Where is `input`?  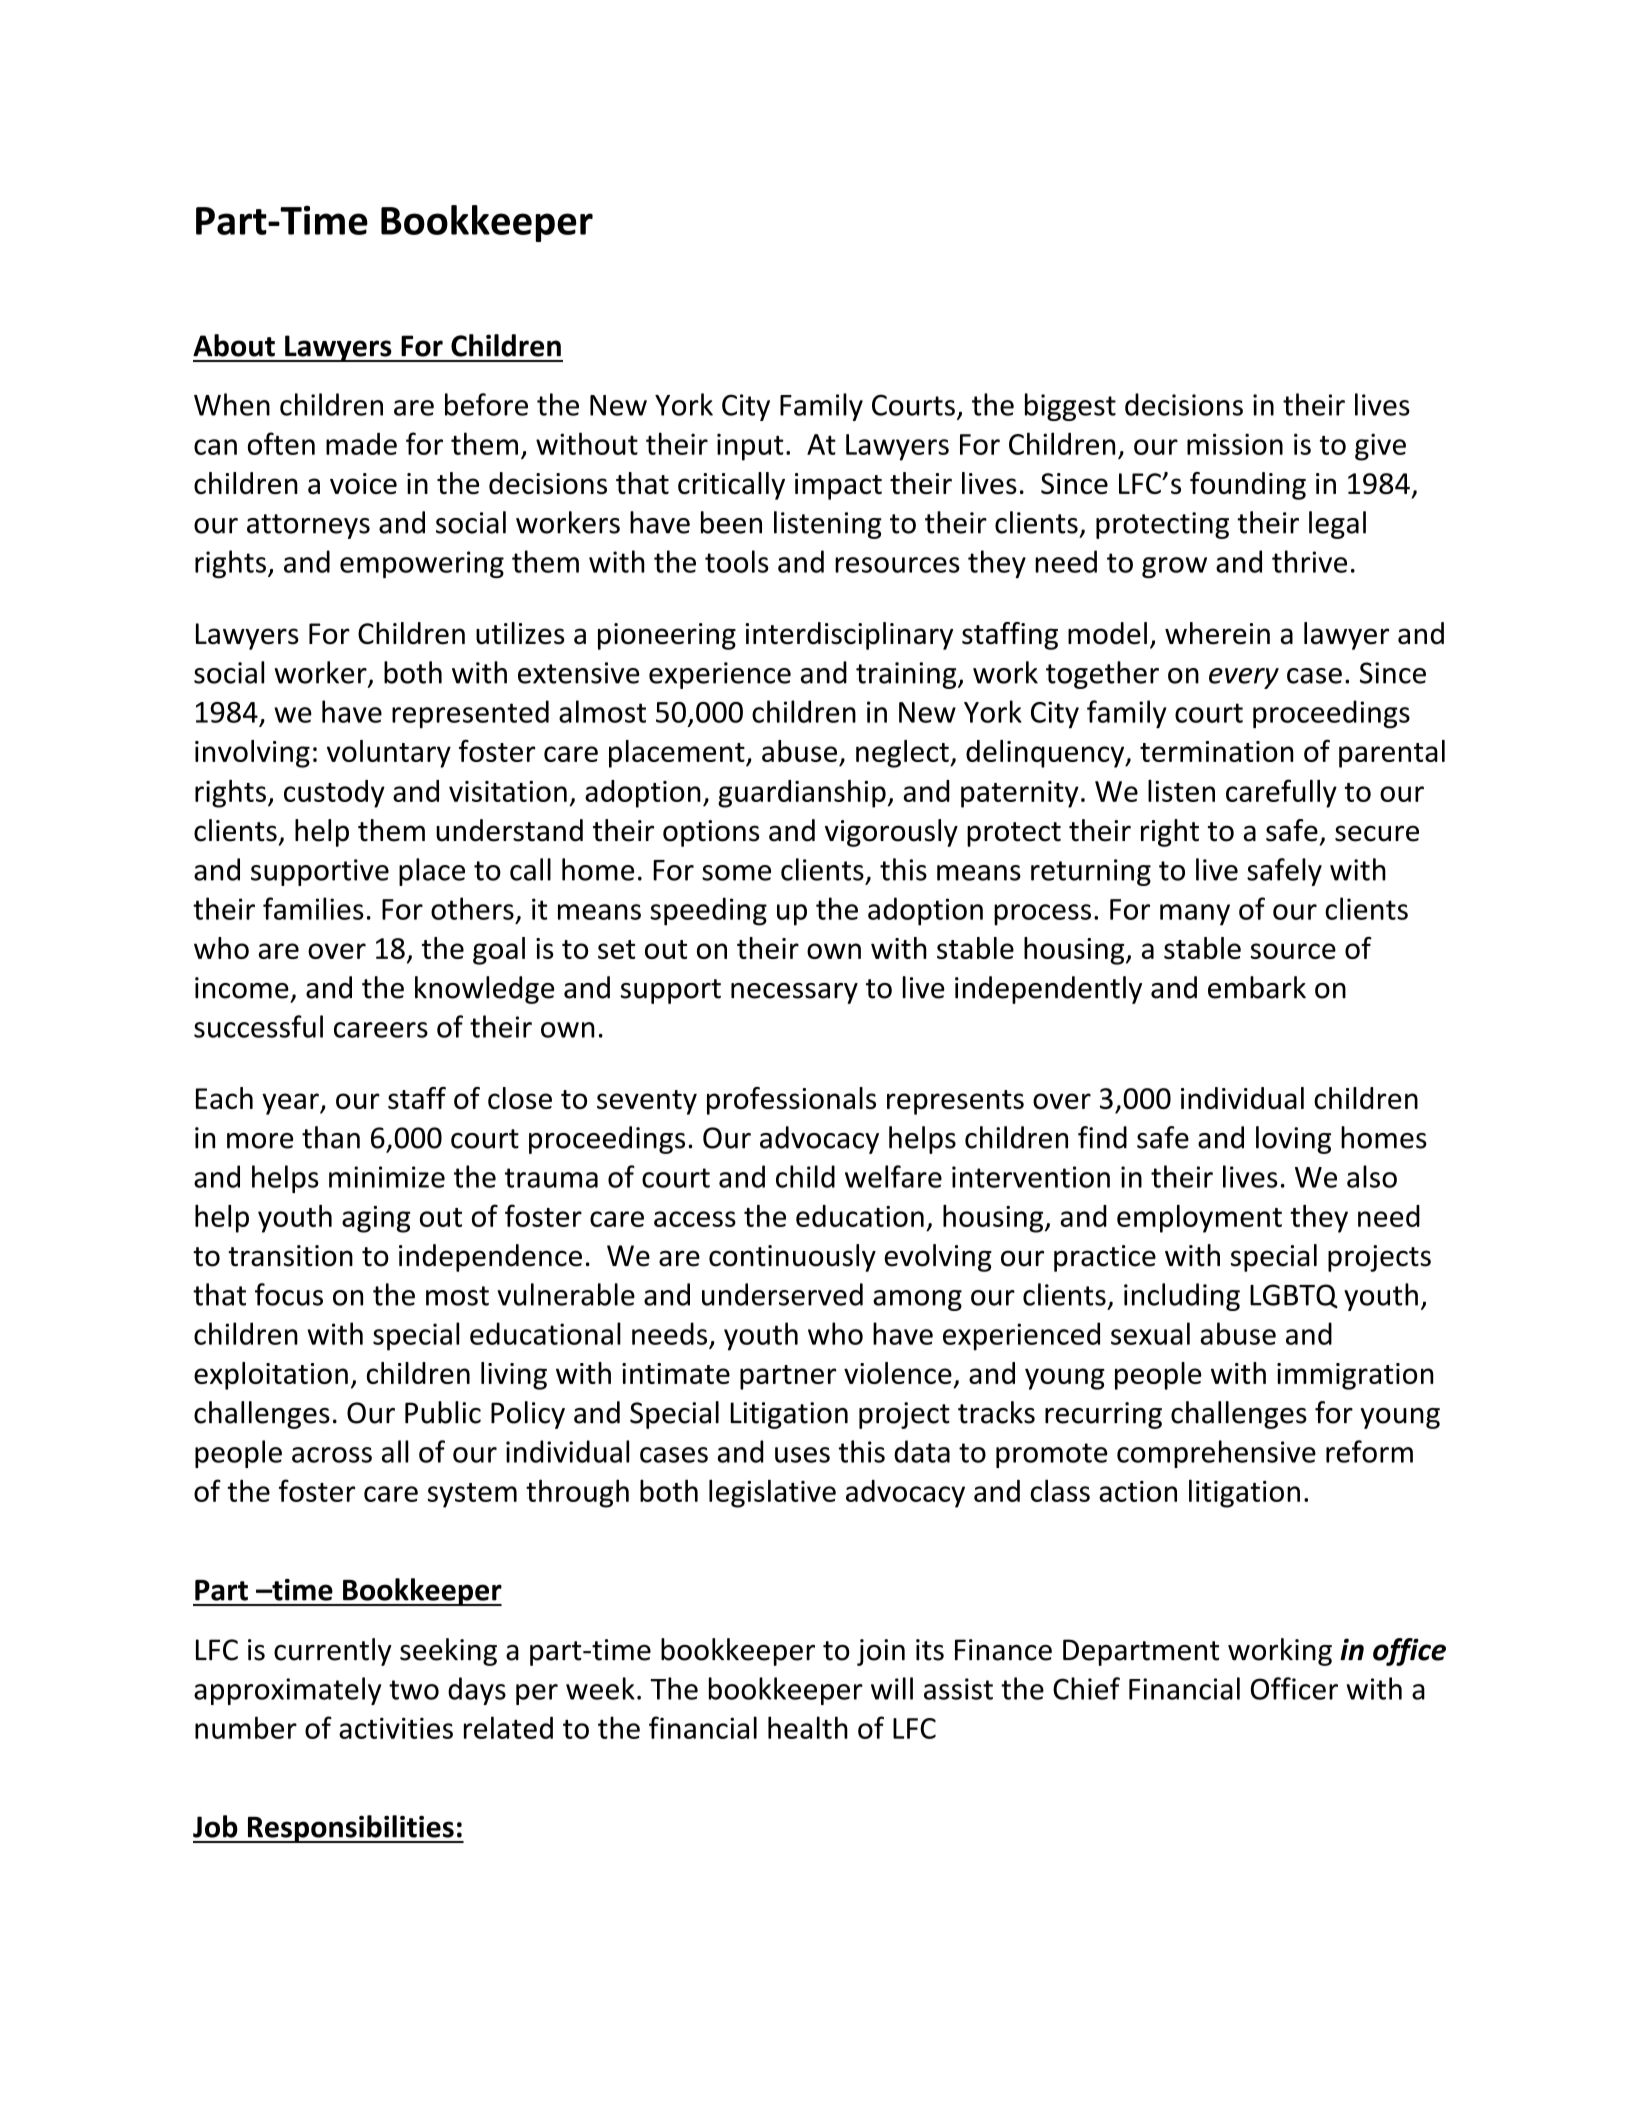
input is located at coordinates (750, 447).
